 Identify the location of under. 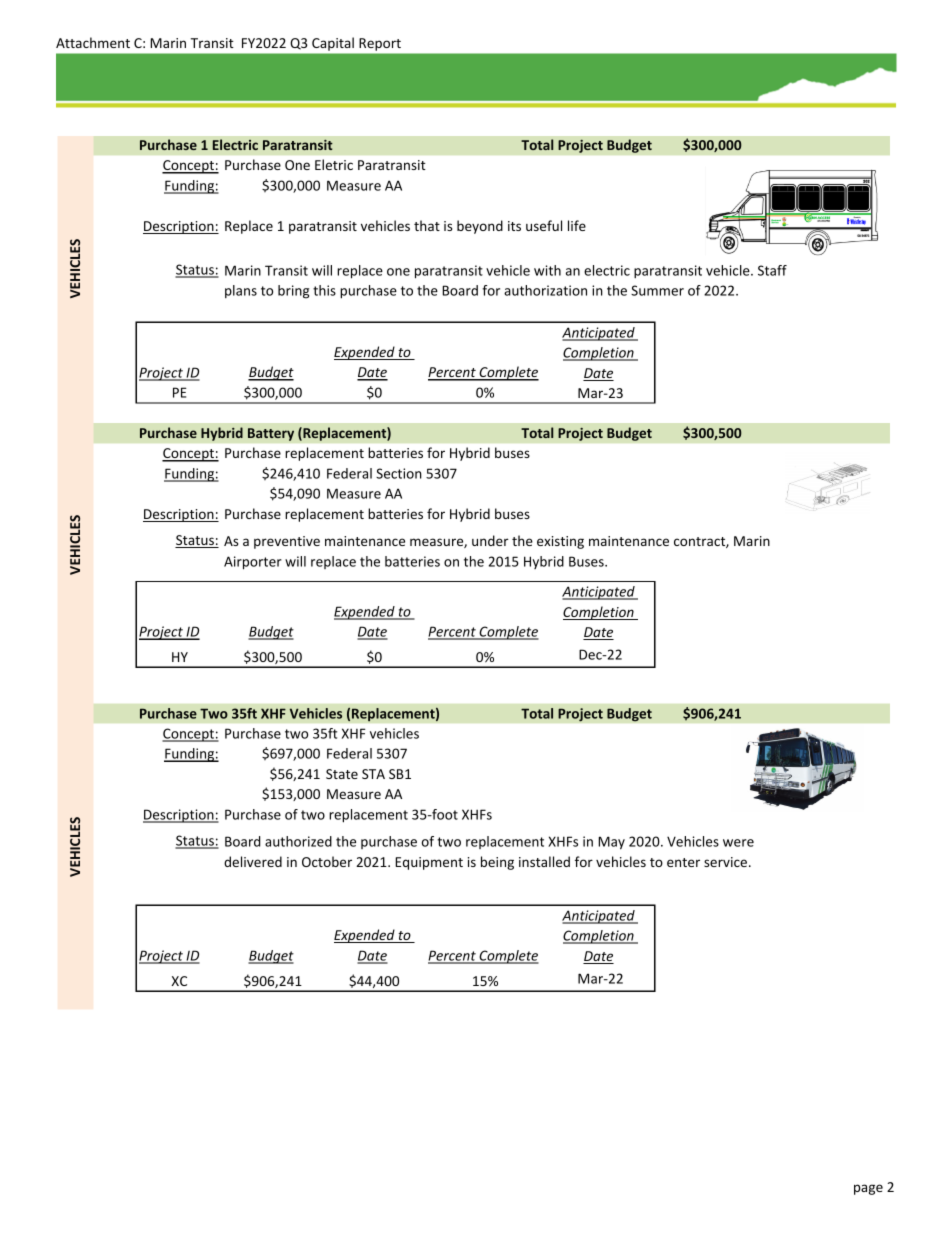
(490, 540).
